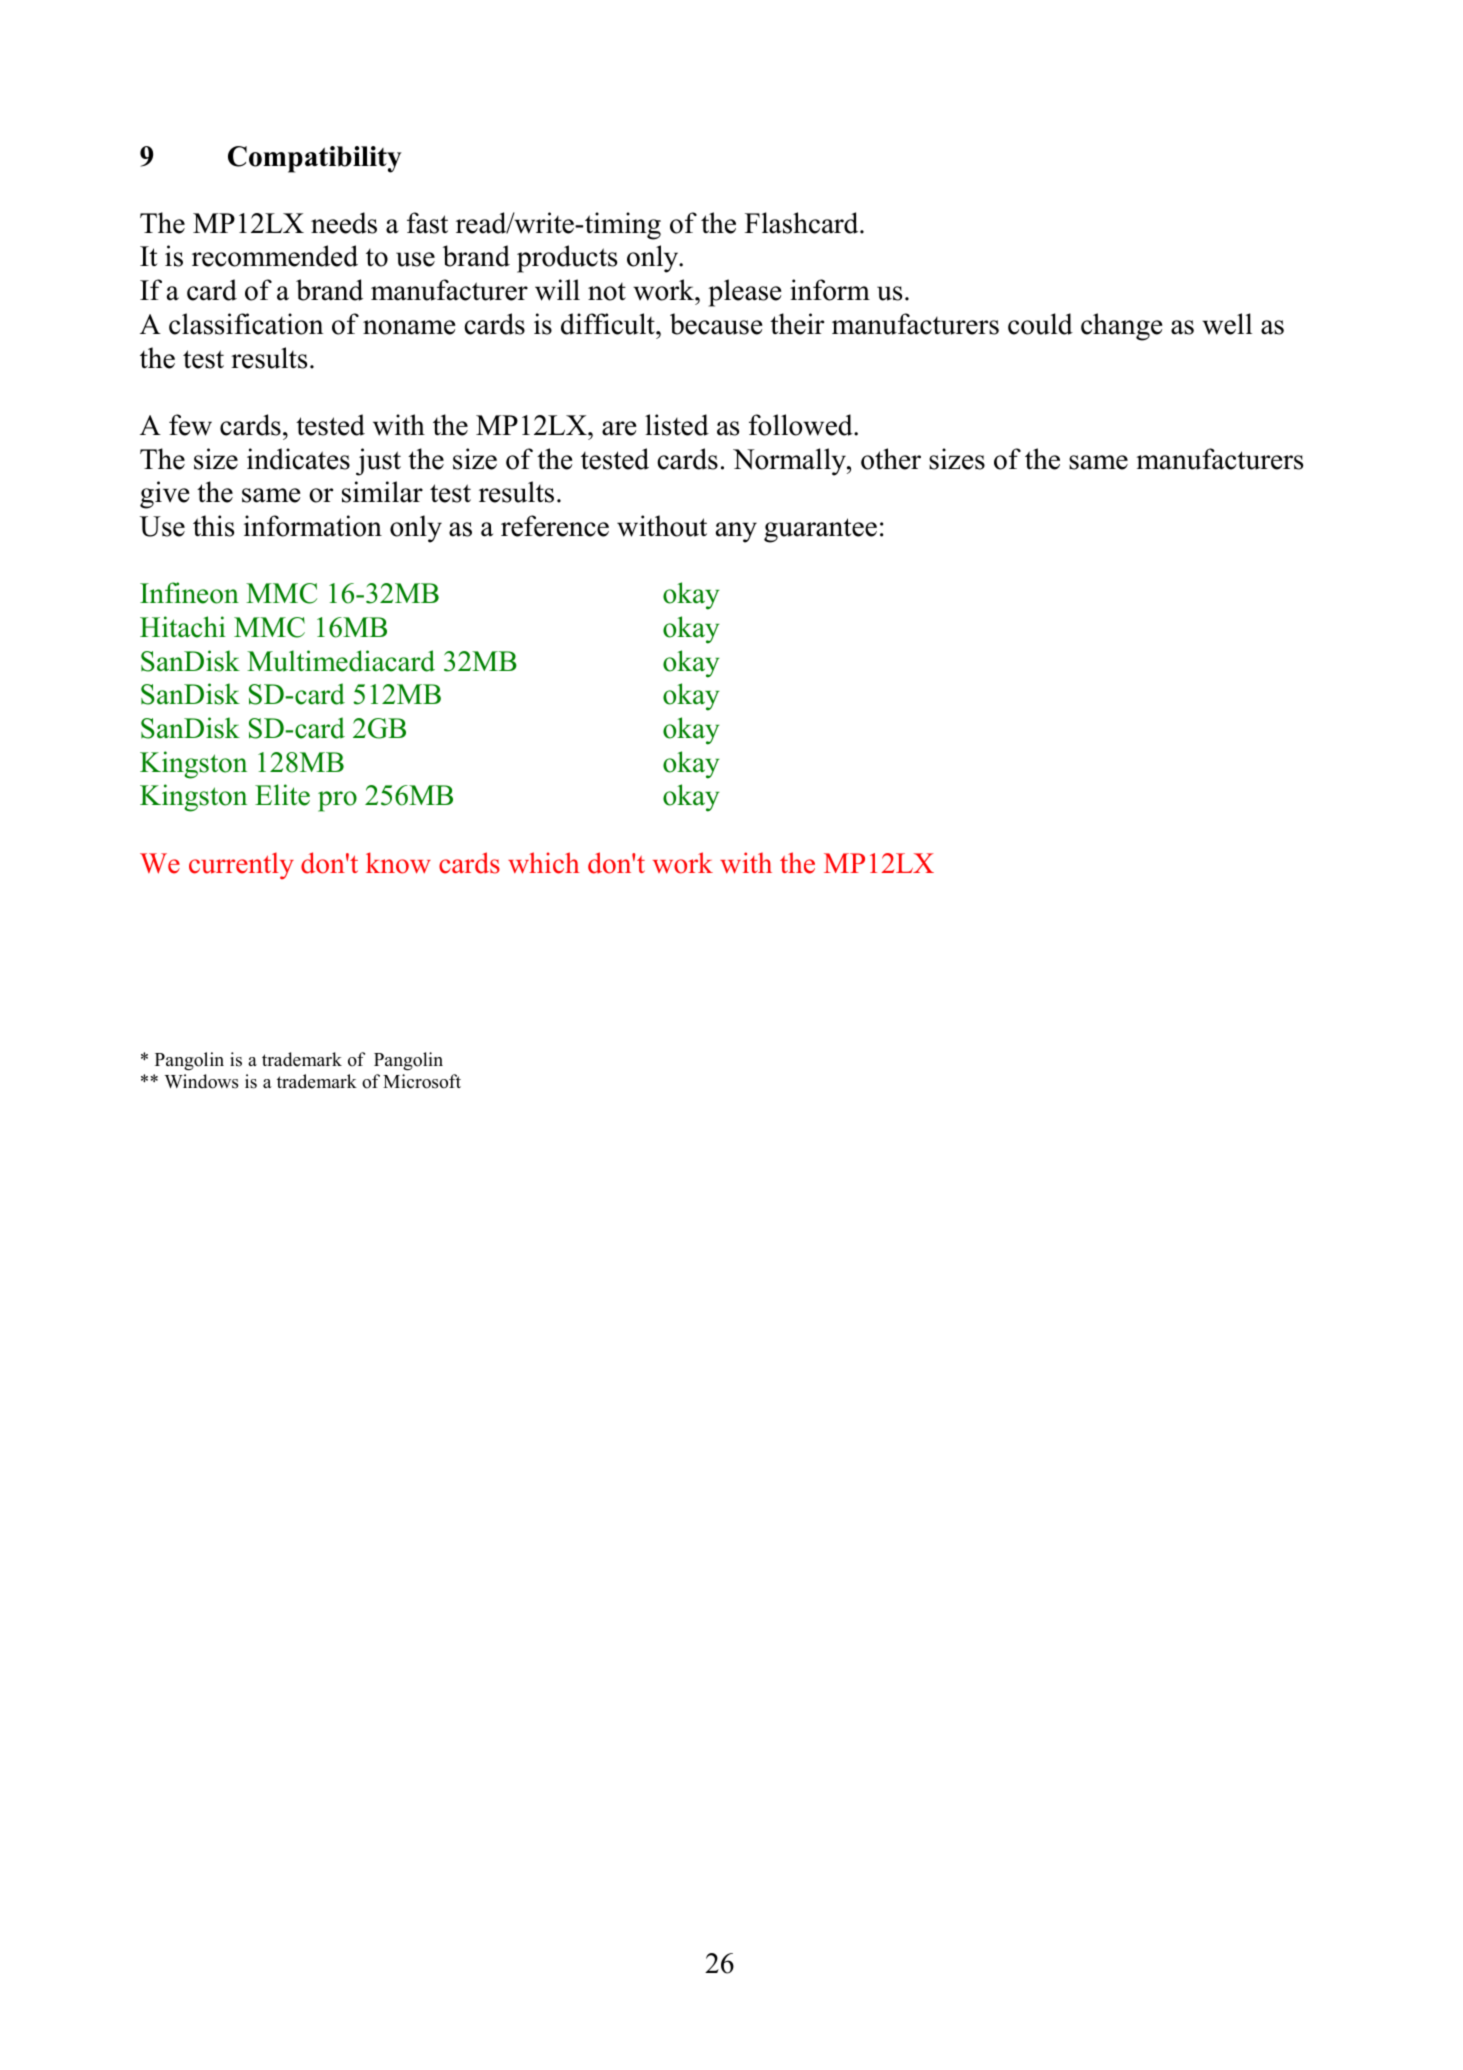  I want to click on indicates, so click(298, 459).
